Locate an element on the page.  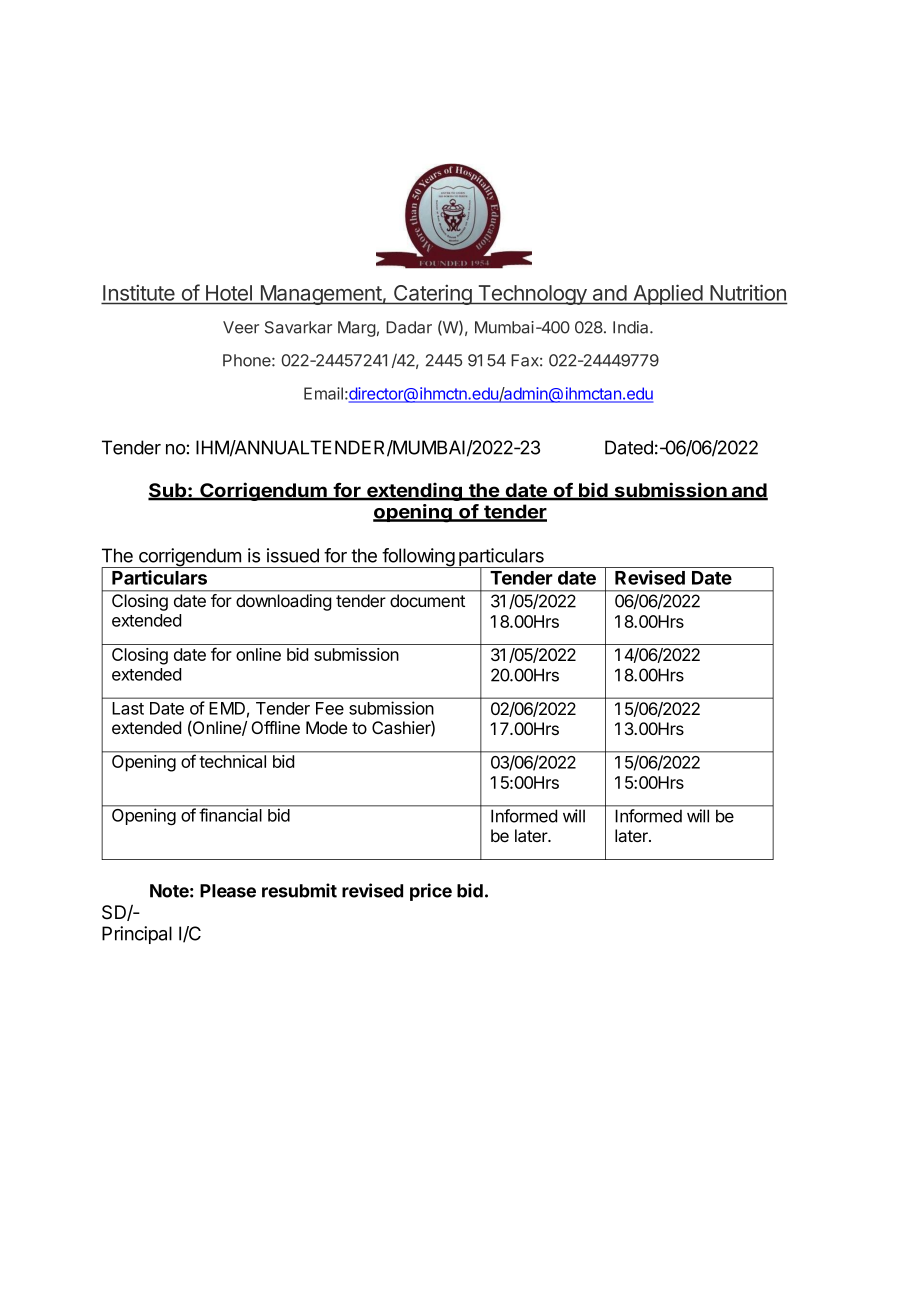
following is located at coordinates (418, 558).
